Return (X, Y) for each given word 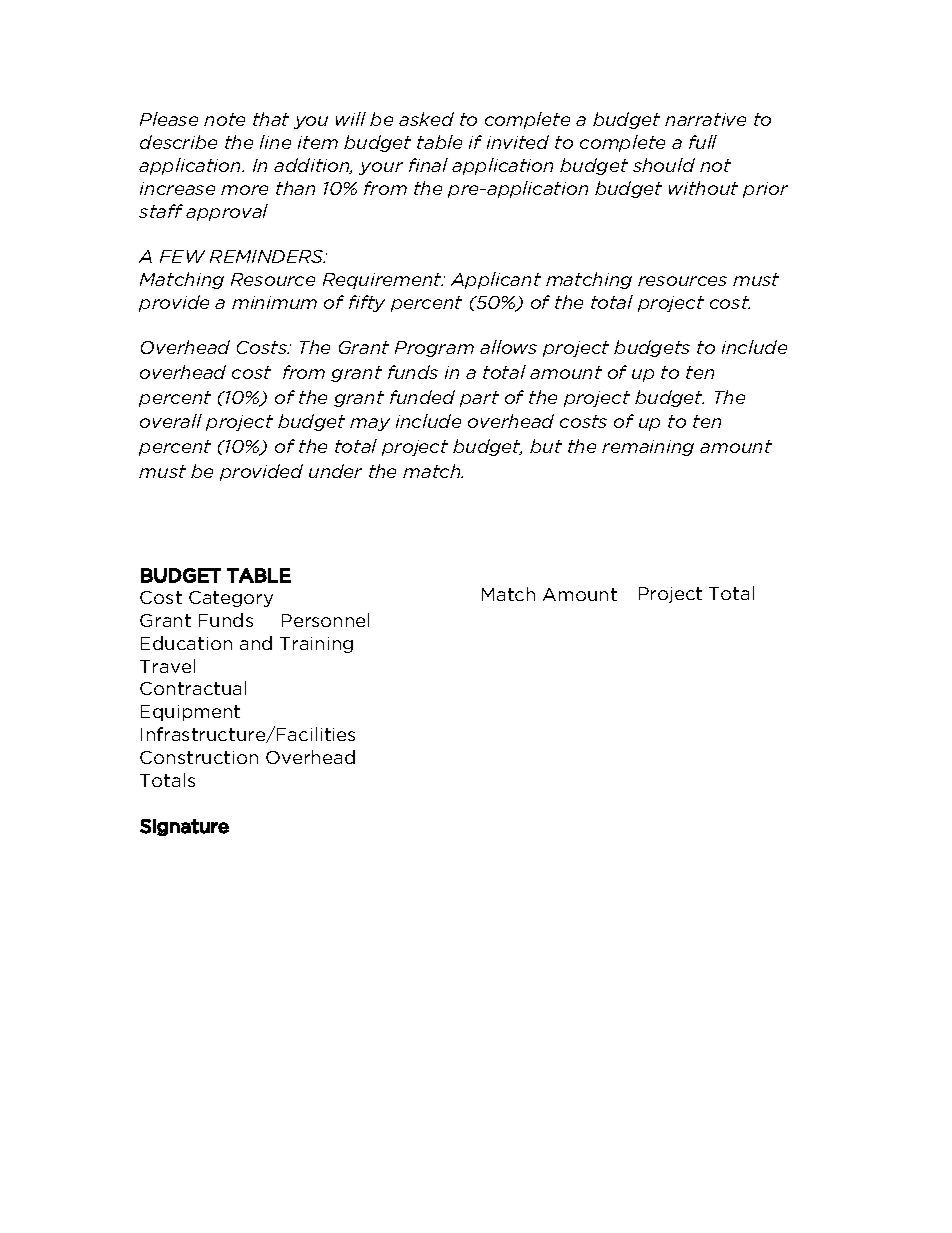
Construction (199, 757)
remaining (648, 448)
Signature (184, 827)
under (335, 471)
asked (426, 119)
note (224, 119)
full (703, 142)
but (546, 446)
